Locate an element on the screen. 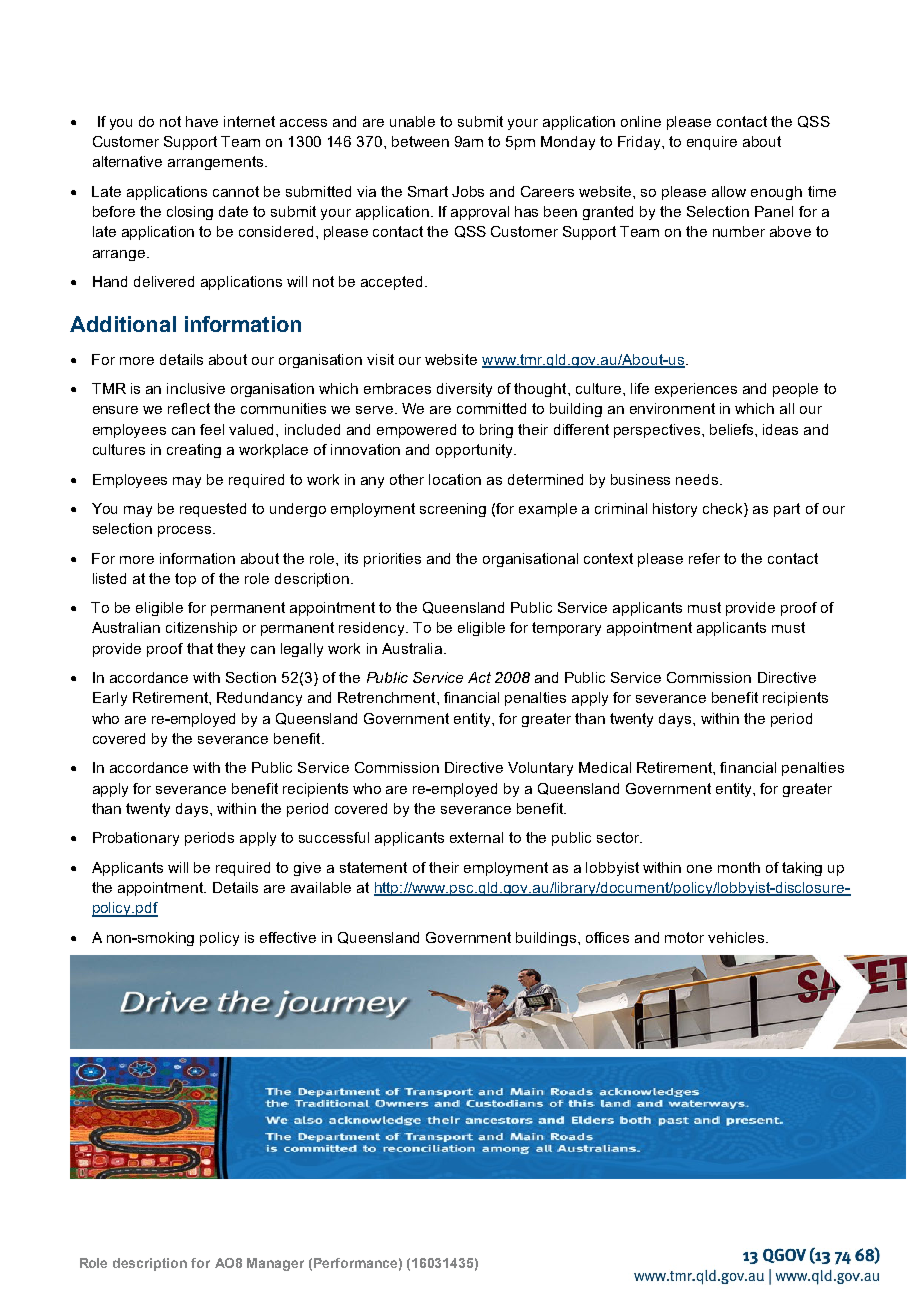 This screenshot has height=1308, width=924. vehicles is located at coordinates (737, 937).
